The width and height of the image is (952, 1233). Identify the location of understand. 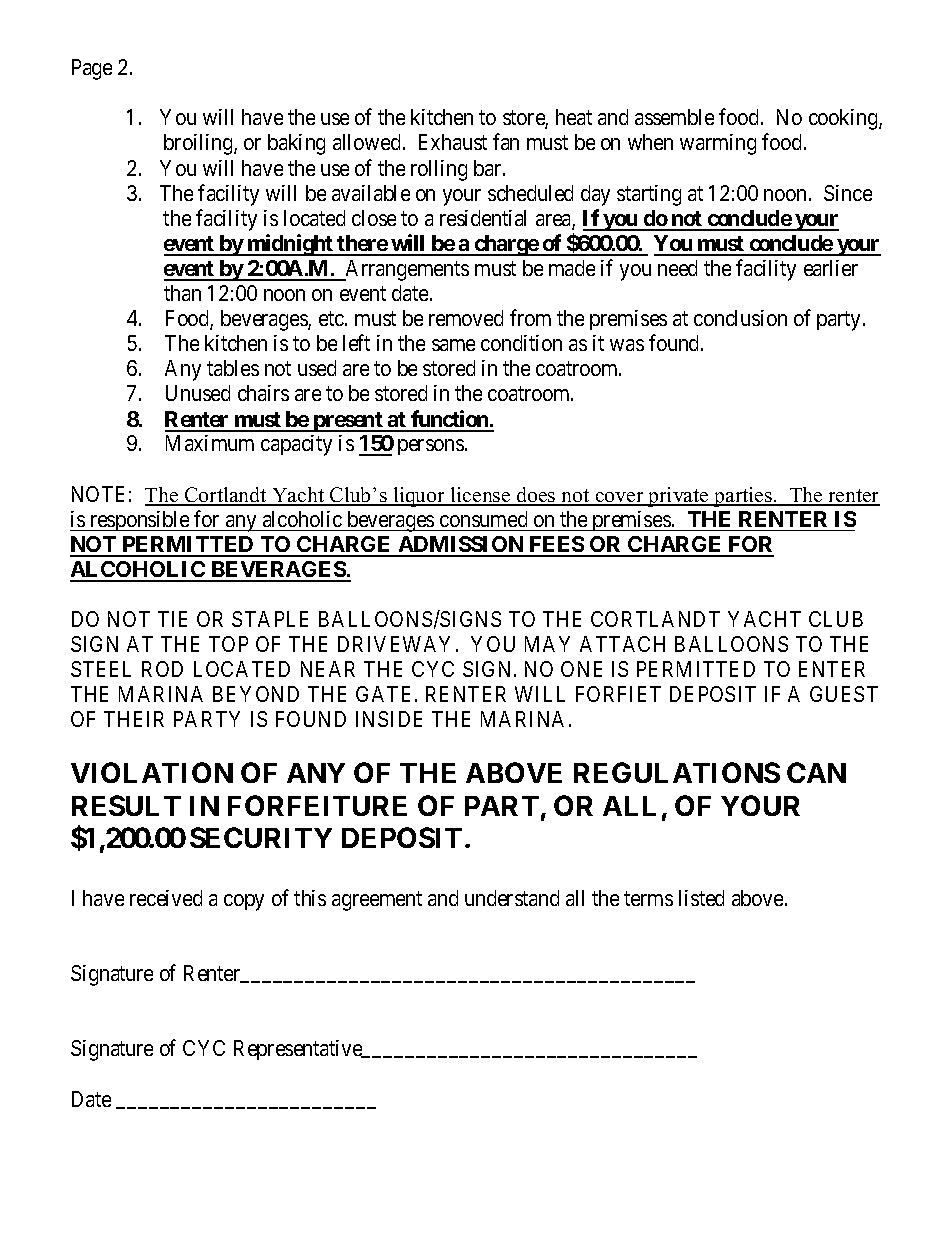
(512, 898).
